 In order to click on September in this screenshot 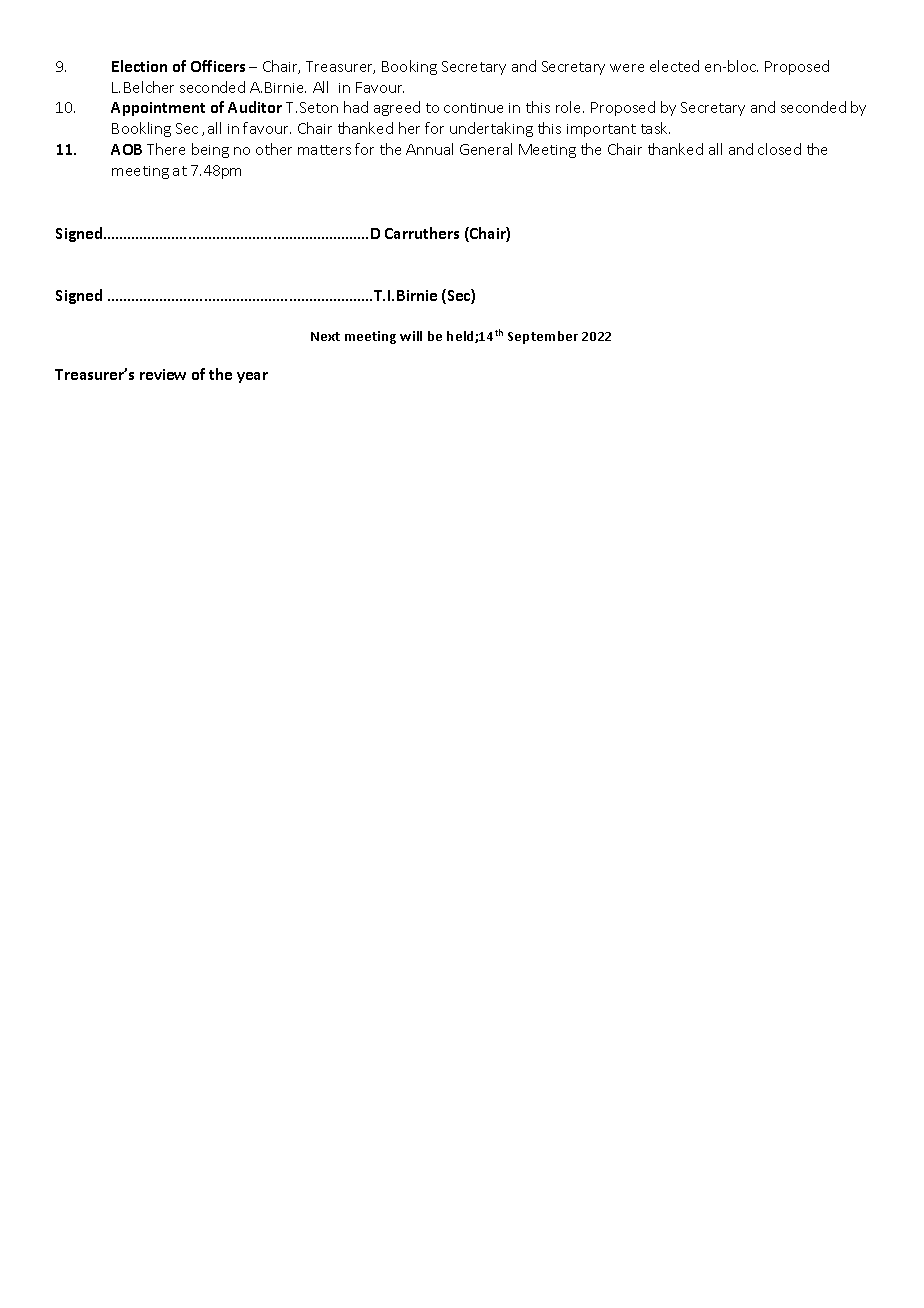, I will do `click(543, 337)`.
